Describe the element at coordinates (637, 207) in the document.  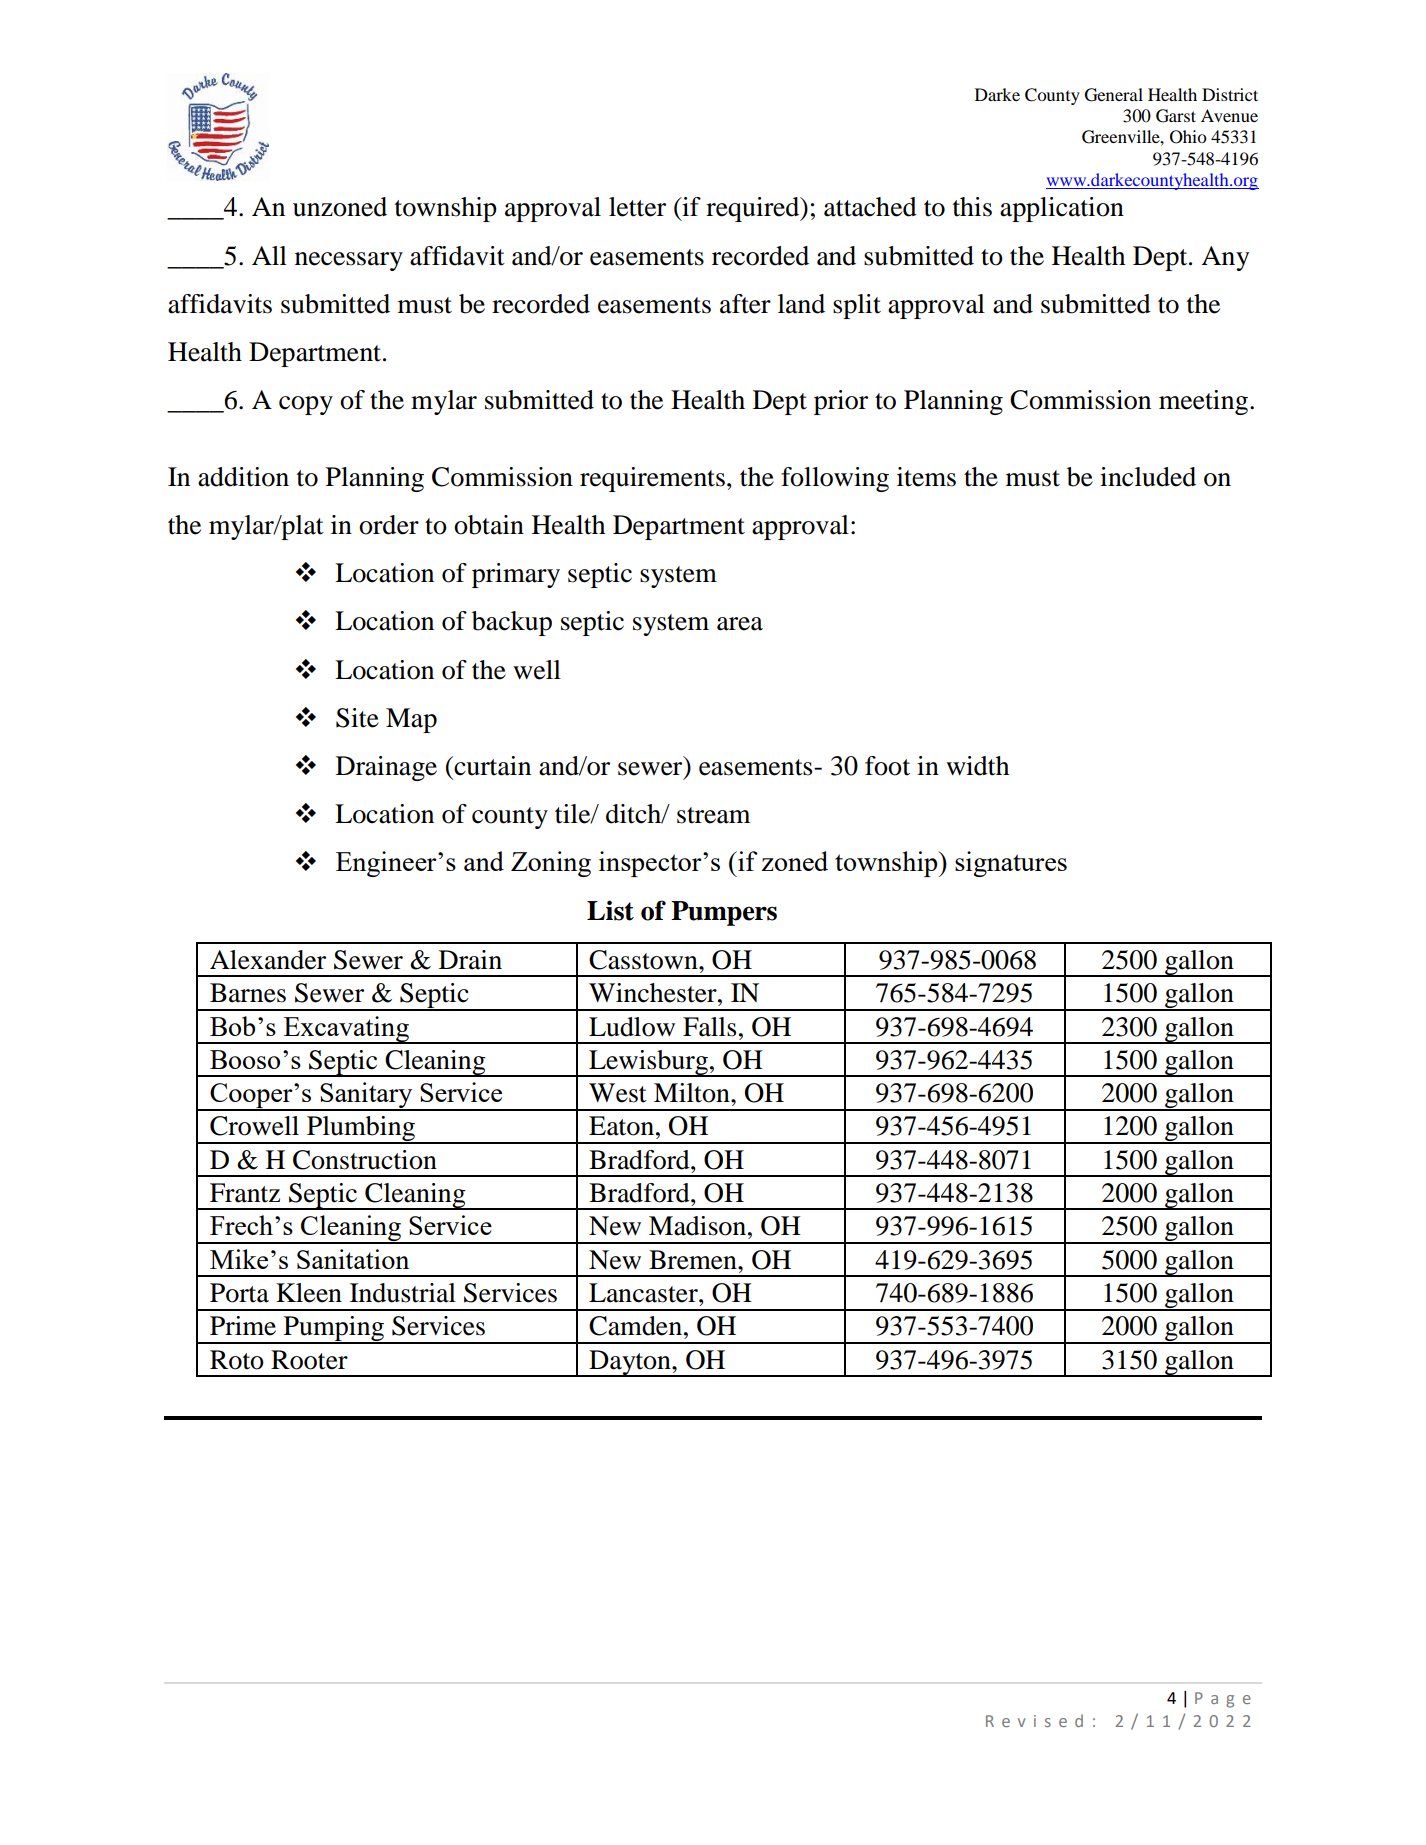
I see `letter` at that location.
